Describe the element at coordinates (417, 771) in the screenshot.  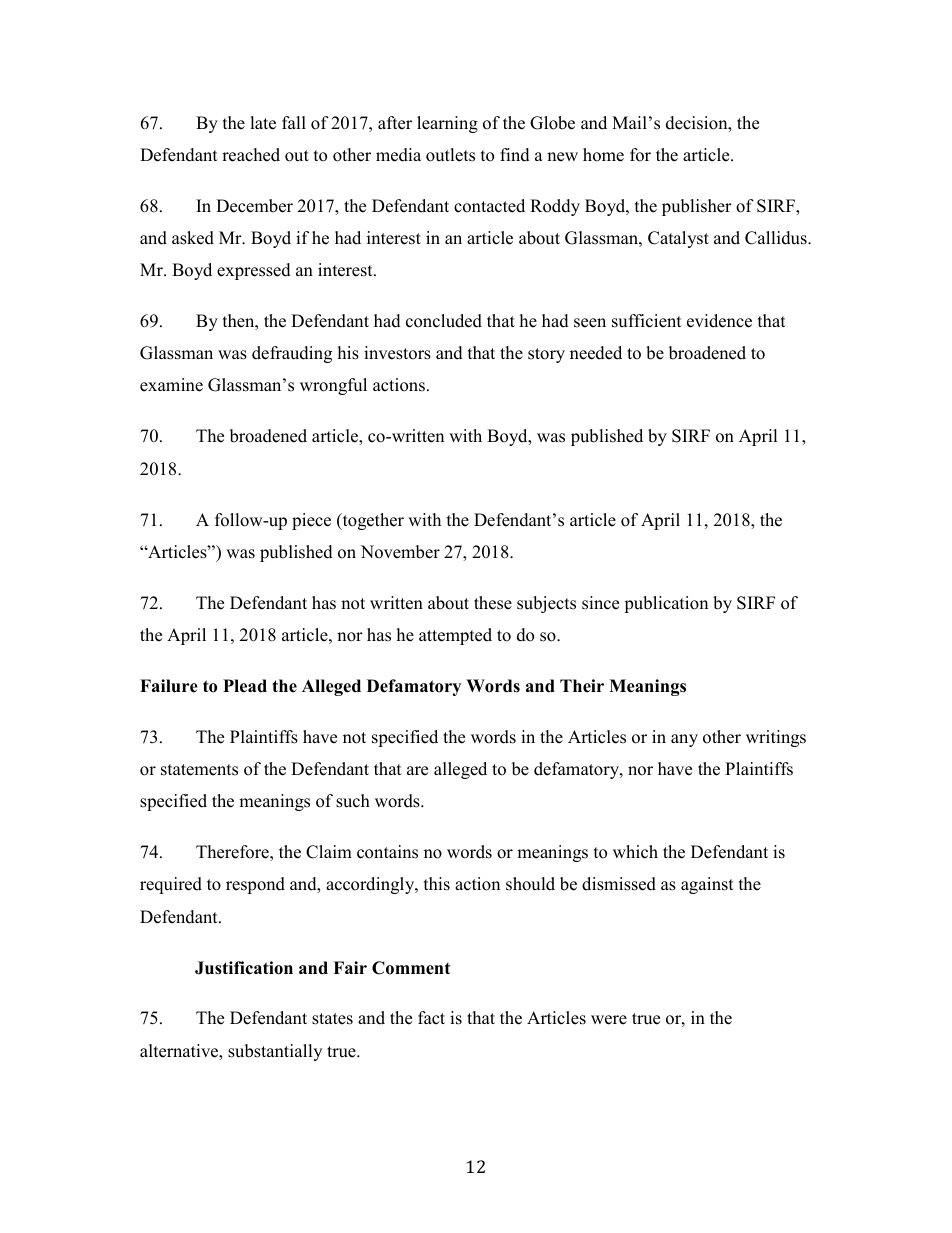
I see `are` at that location.
